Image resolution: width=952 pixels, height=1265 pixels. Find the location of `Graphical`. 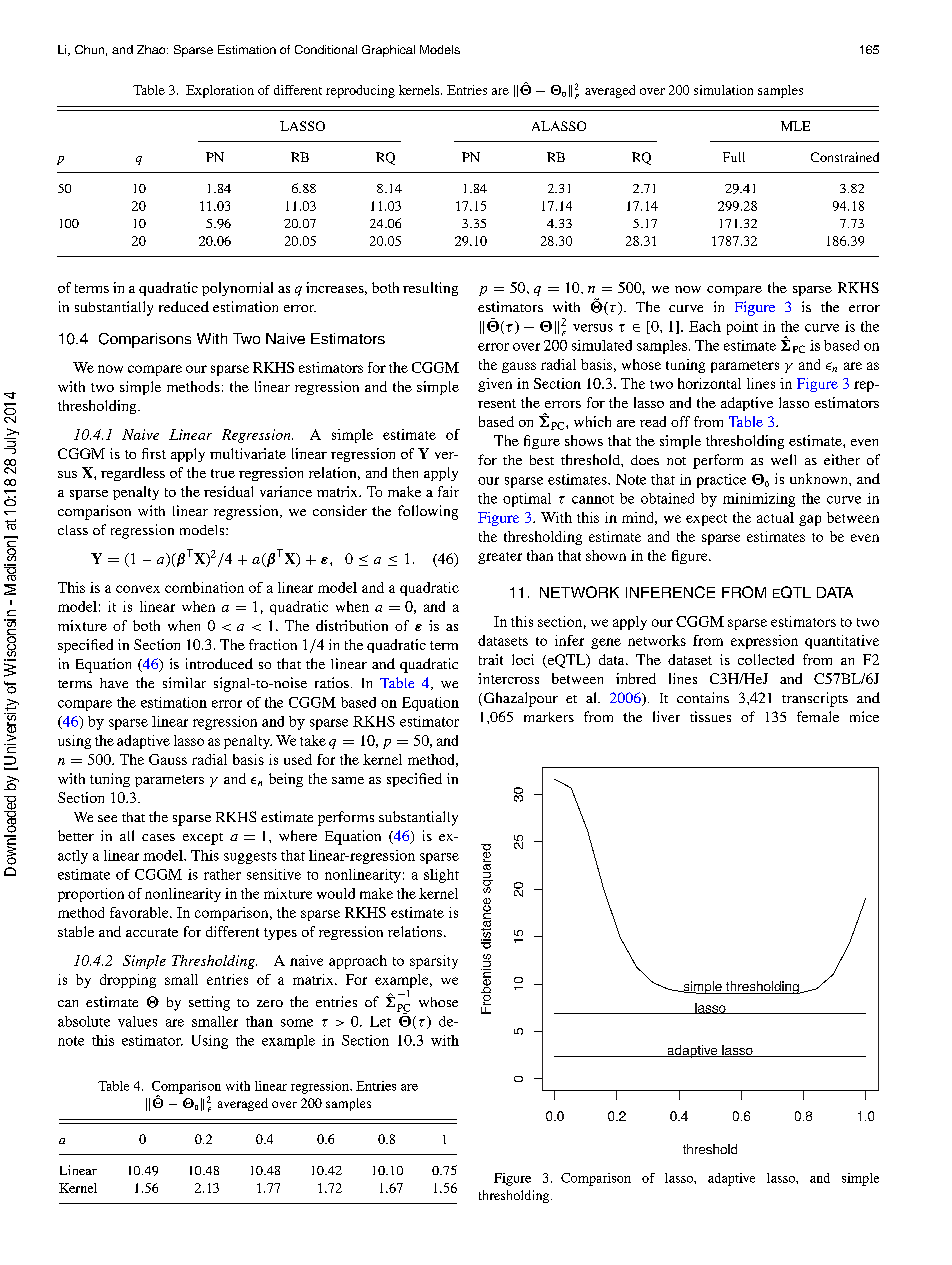

Graphical is located at coordinates (388, 51).
